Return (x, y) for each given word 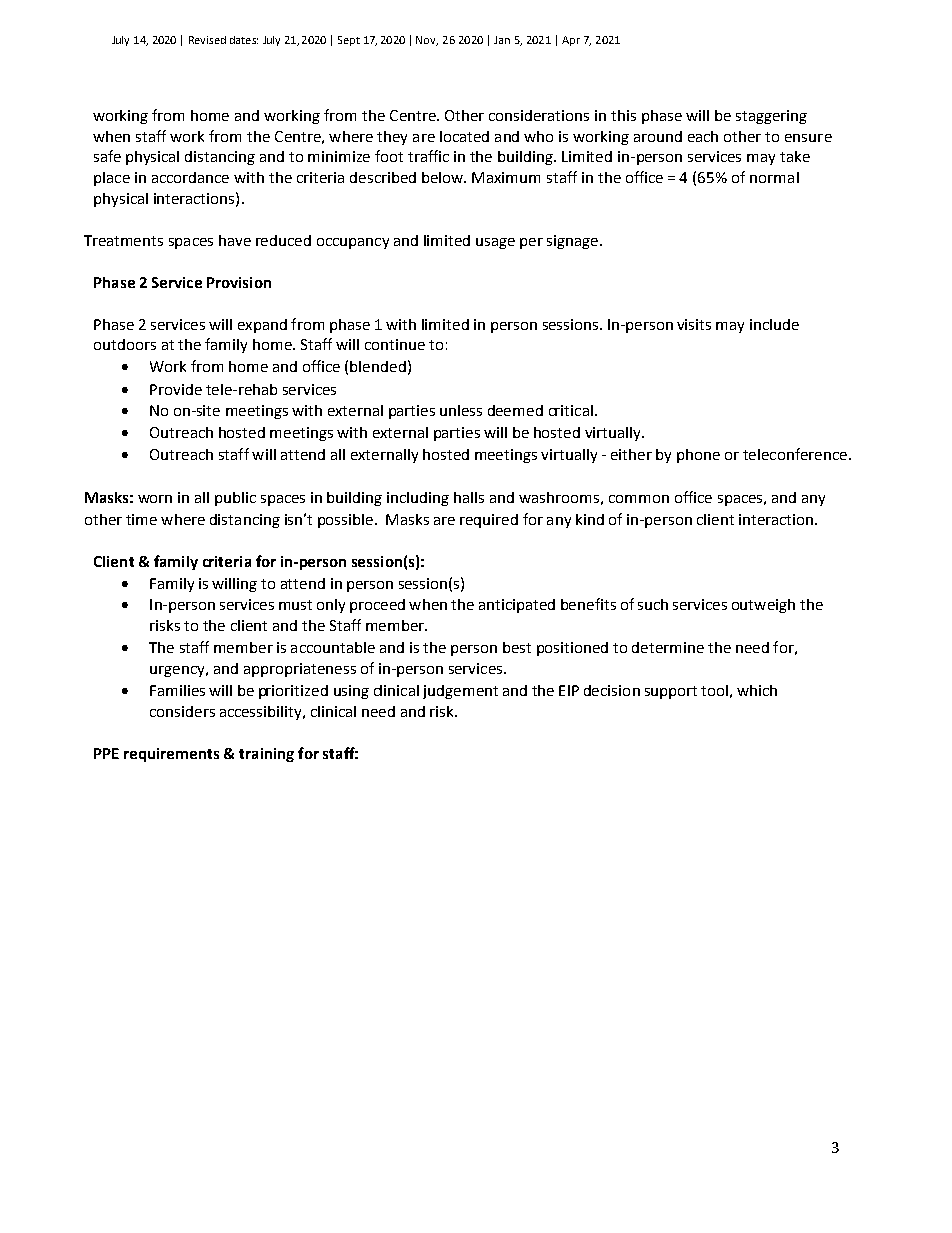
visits (694, 324)
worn (155, 499)
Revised (207, 40)
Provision (239, 282)
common (639, 499)
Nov (427, 41)
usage (495, 243)
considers (182, 711)
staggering (771, 117)
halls (469, 497)
